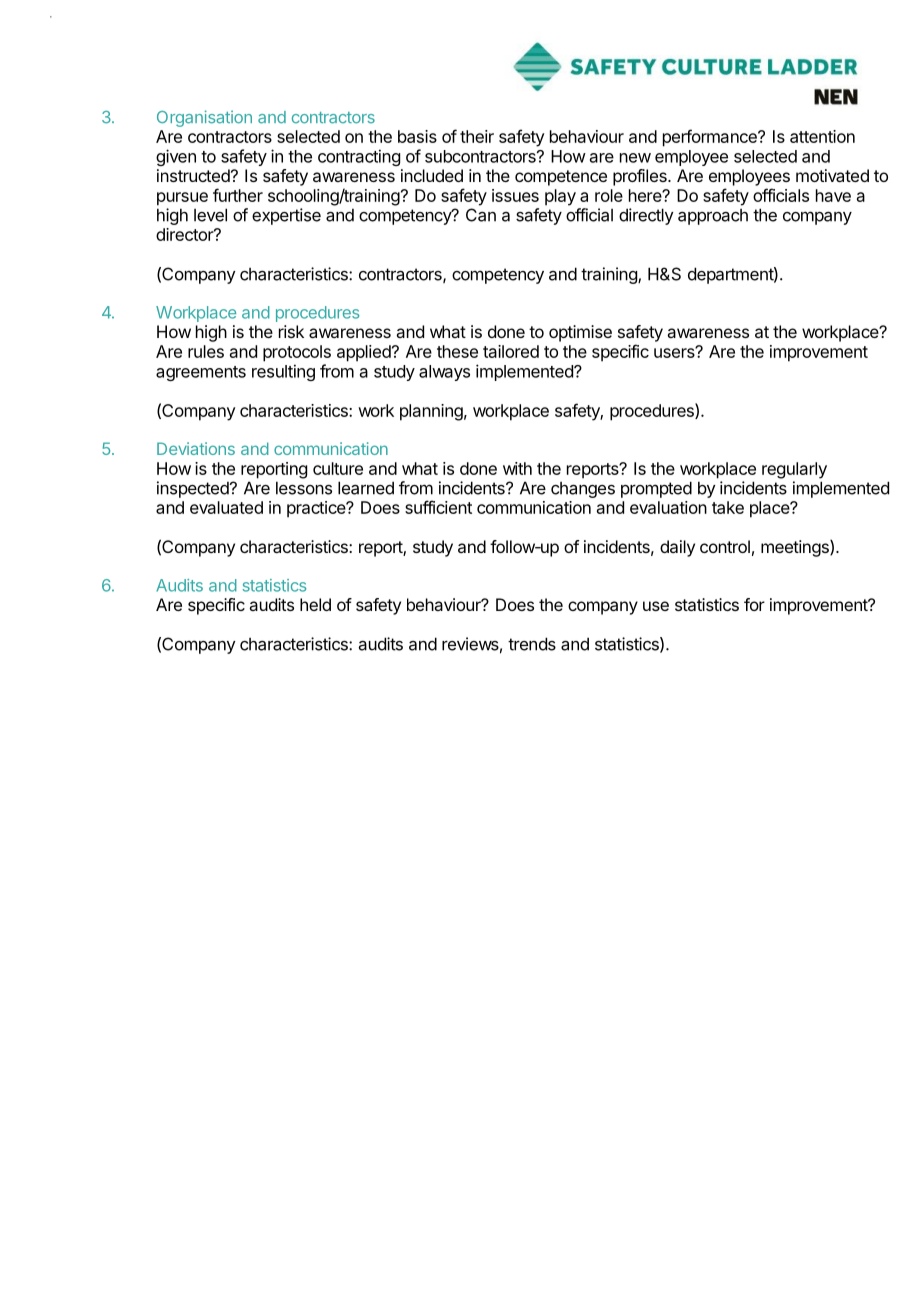 This page has width=924, height=1307. Describe the element at coordinates (438, 507) in the page. I see `sufficient` at that location.
